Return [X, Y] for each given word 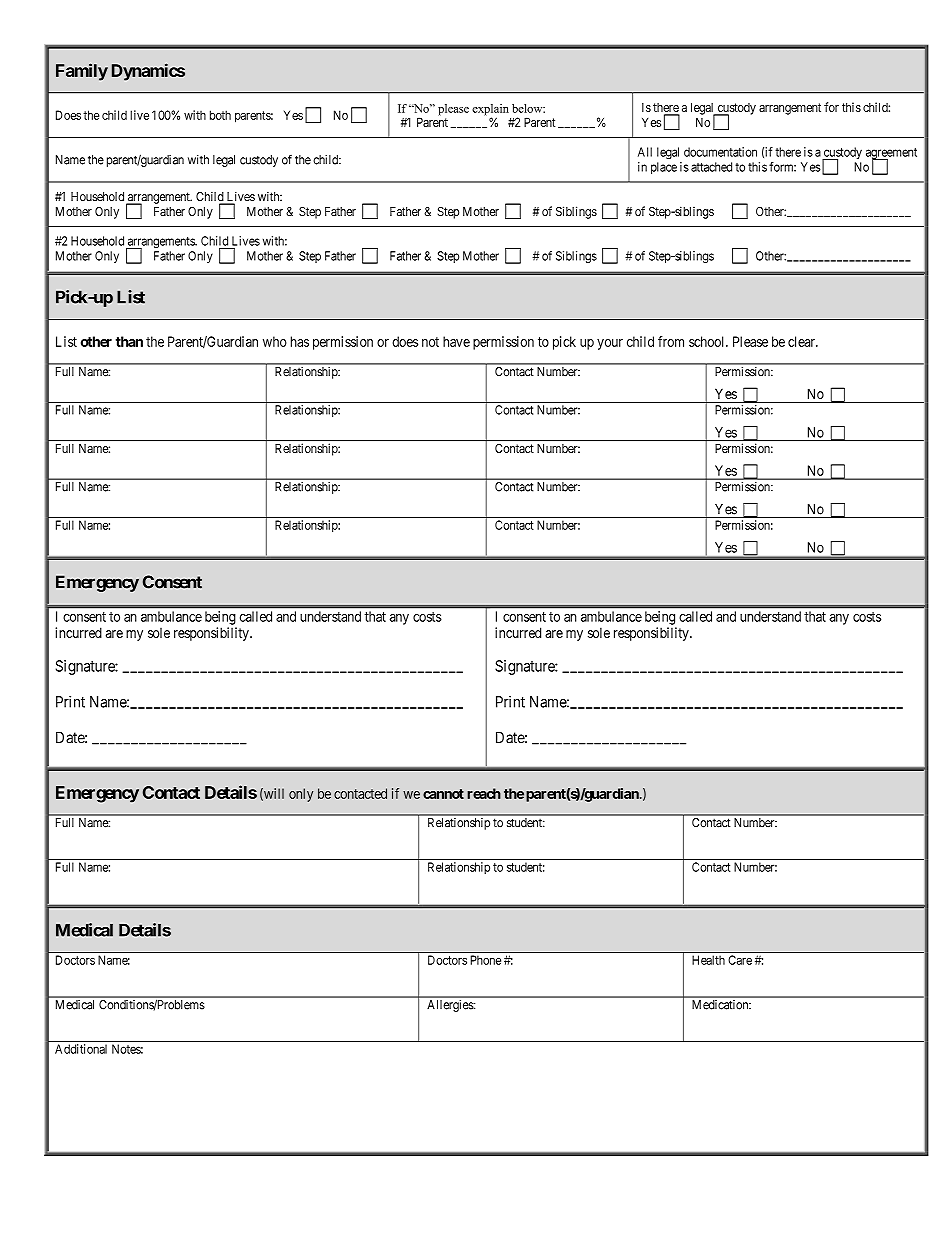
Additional [81, 1049]
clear [802, 341]
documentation [720, 152]
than [129, 341]
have [456, 341]
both [220, 115]
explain [490, 111]
